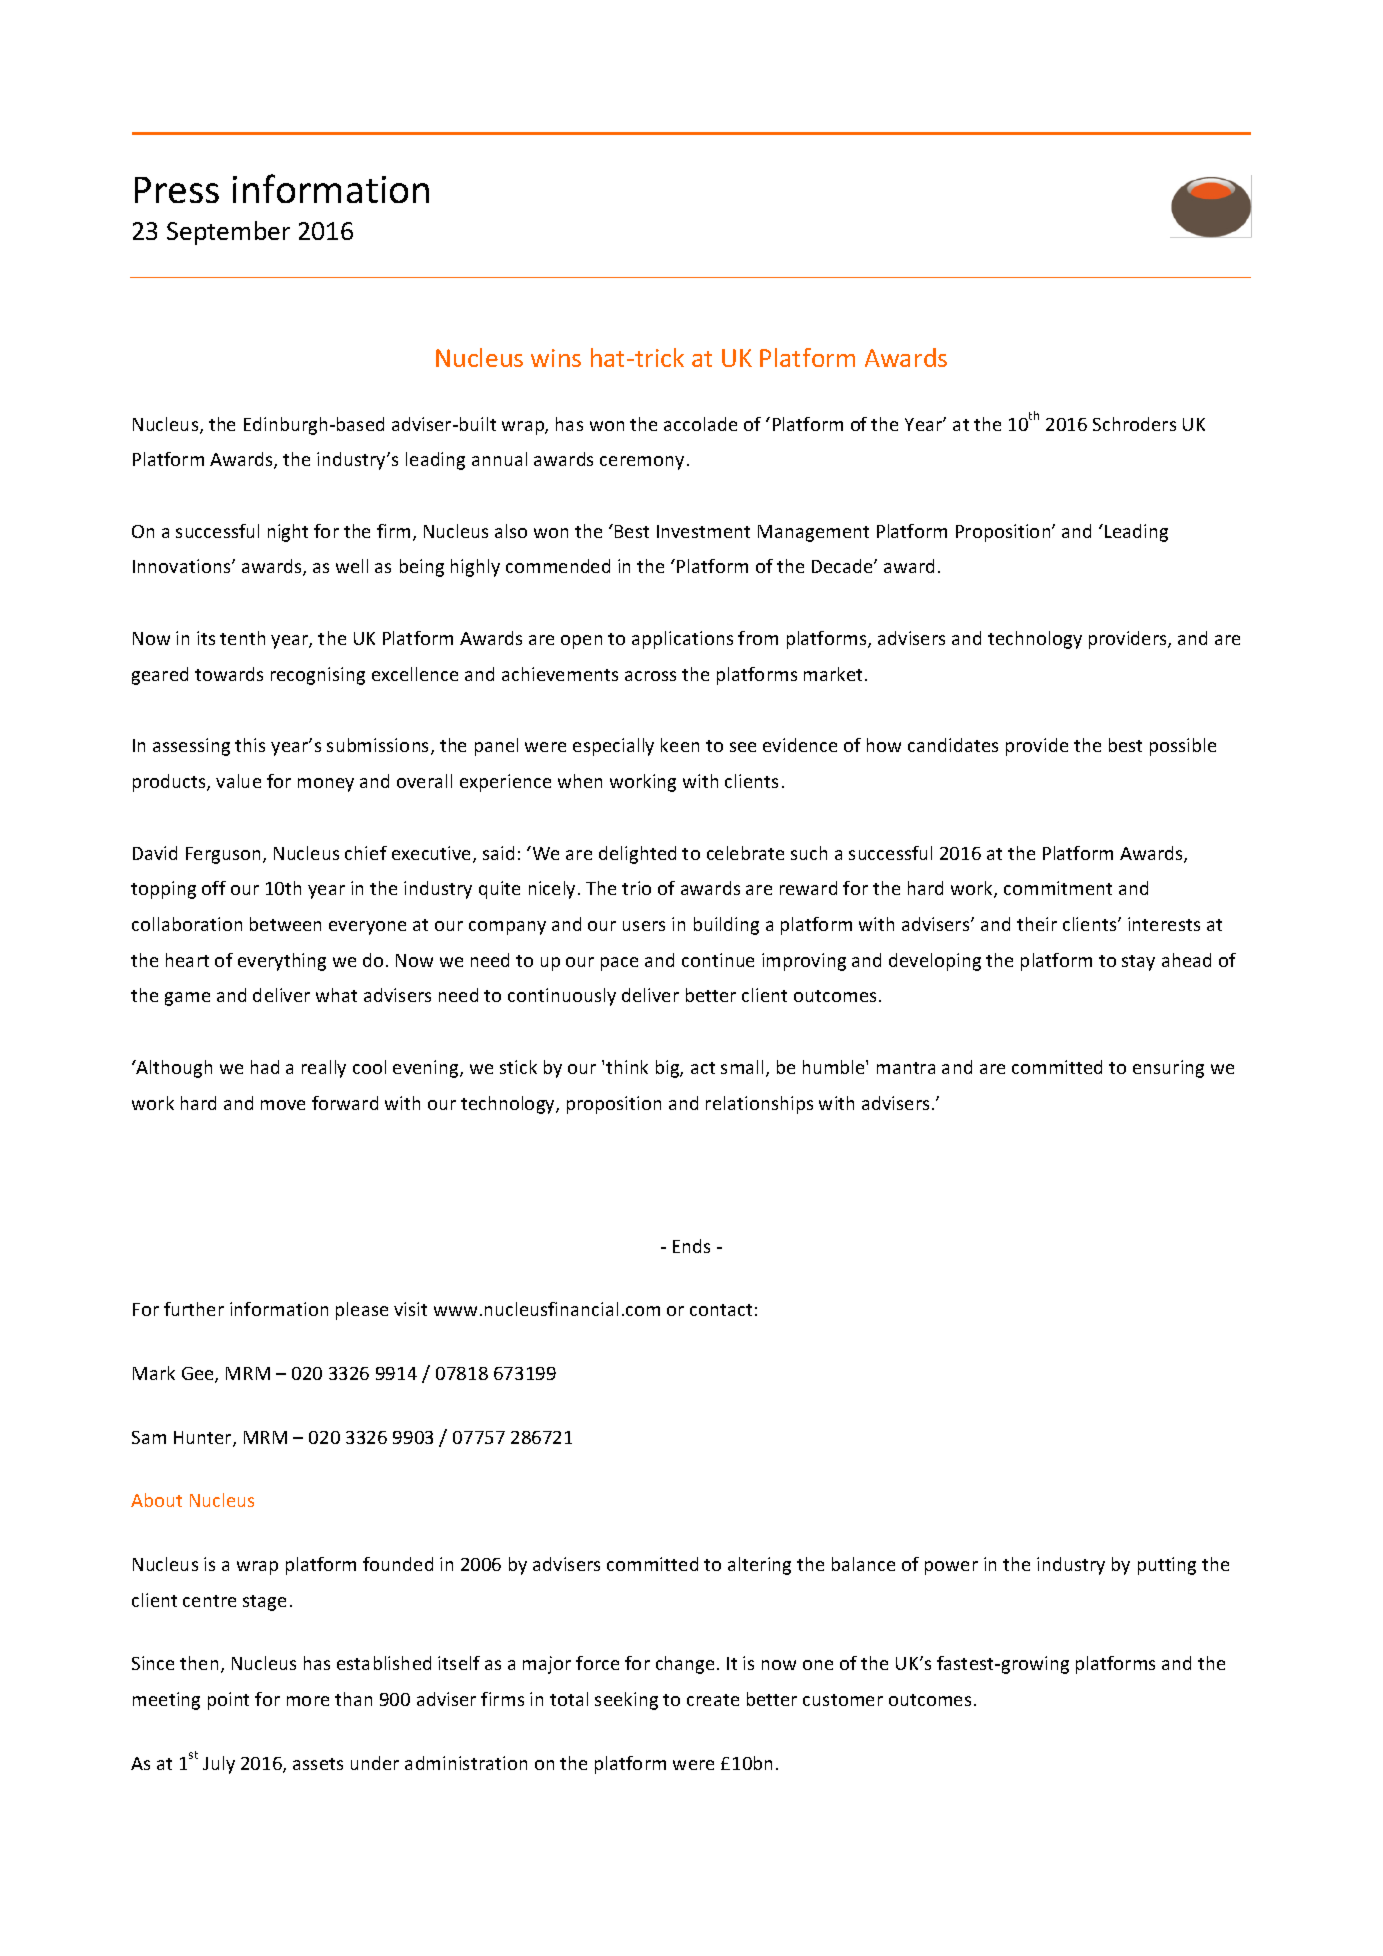 Image resolution: width=1383 pixels, height=1956 pixels. I want to click on more, so click(308, 1701).
